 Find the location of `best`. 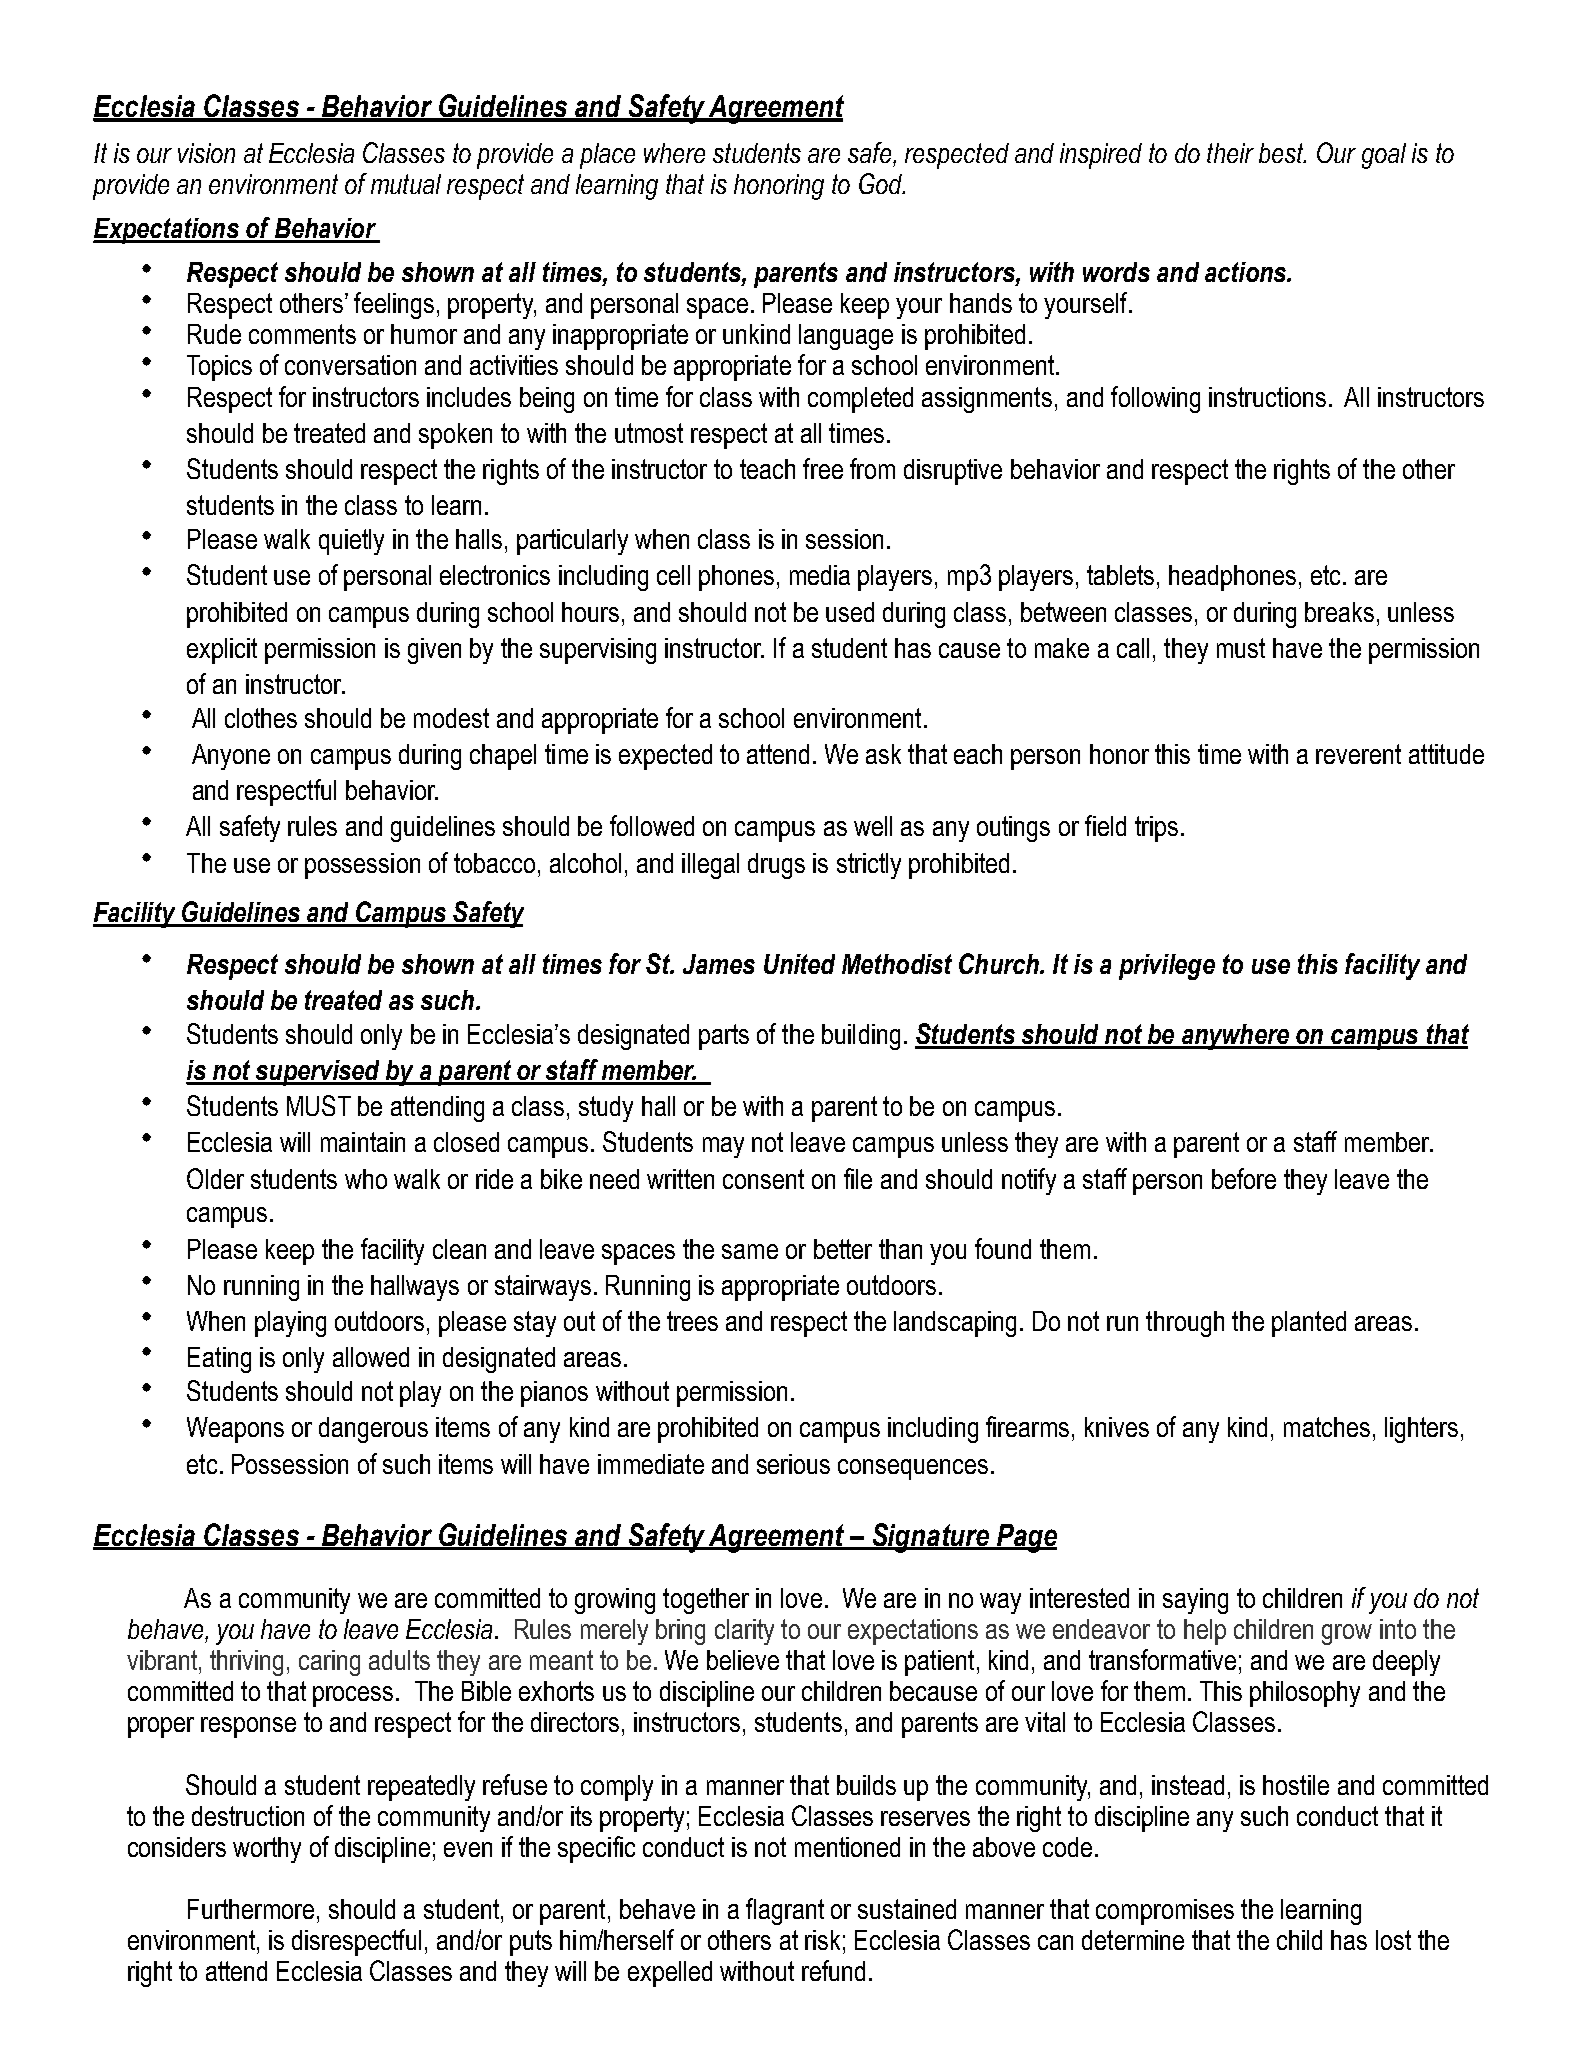

best is located at coordinates (1282, 153).
